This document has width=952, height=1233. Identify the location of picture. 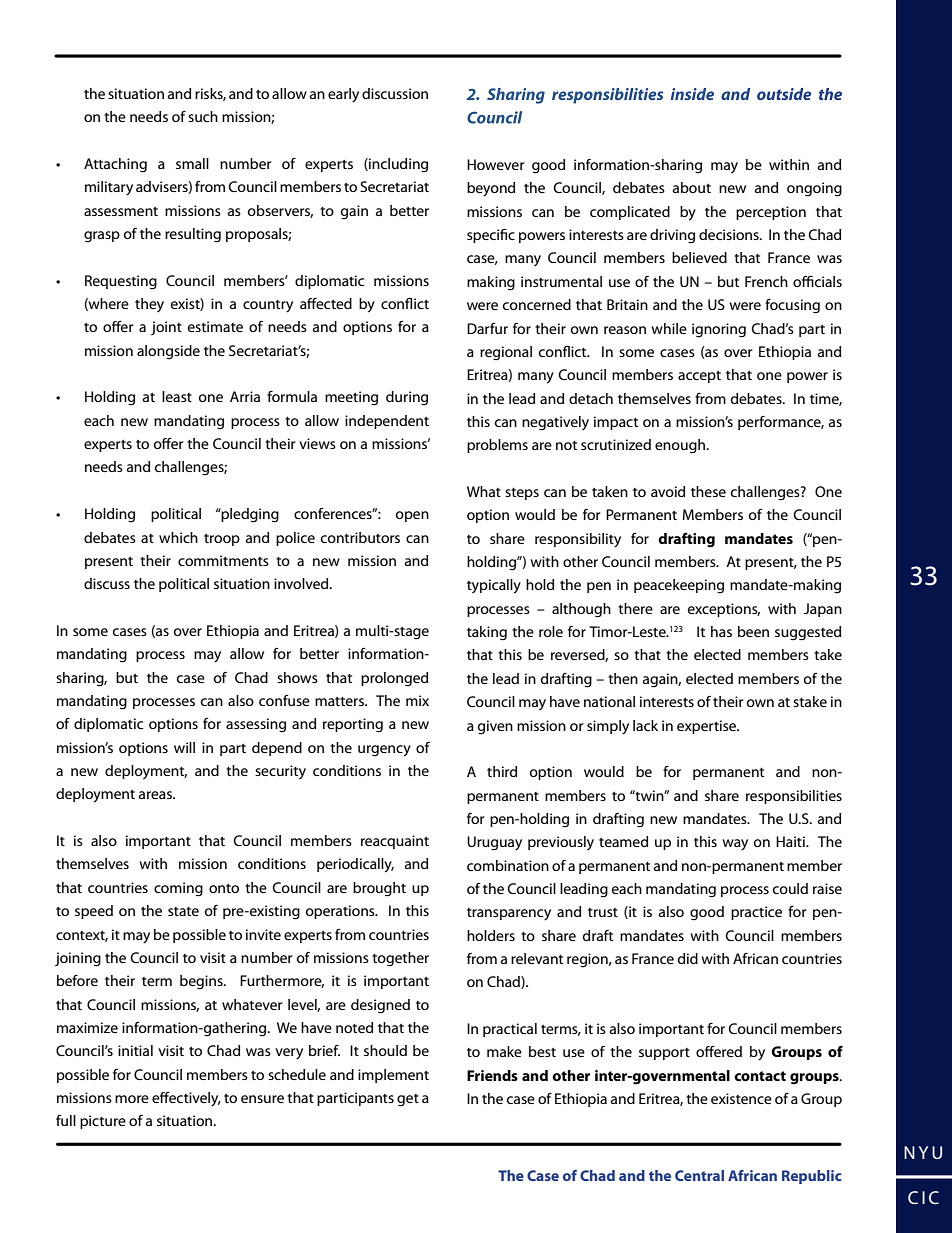
(103, 1122).
